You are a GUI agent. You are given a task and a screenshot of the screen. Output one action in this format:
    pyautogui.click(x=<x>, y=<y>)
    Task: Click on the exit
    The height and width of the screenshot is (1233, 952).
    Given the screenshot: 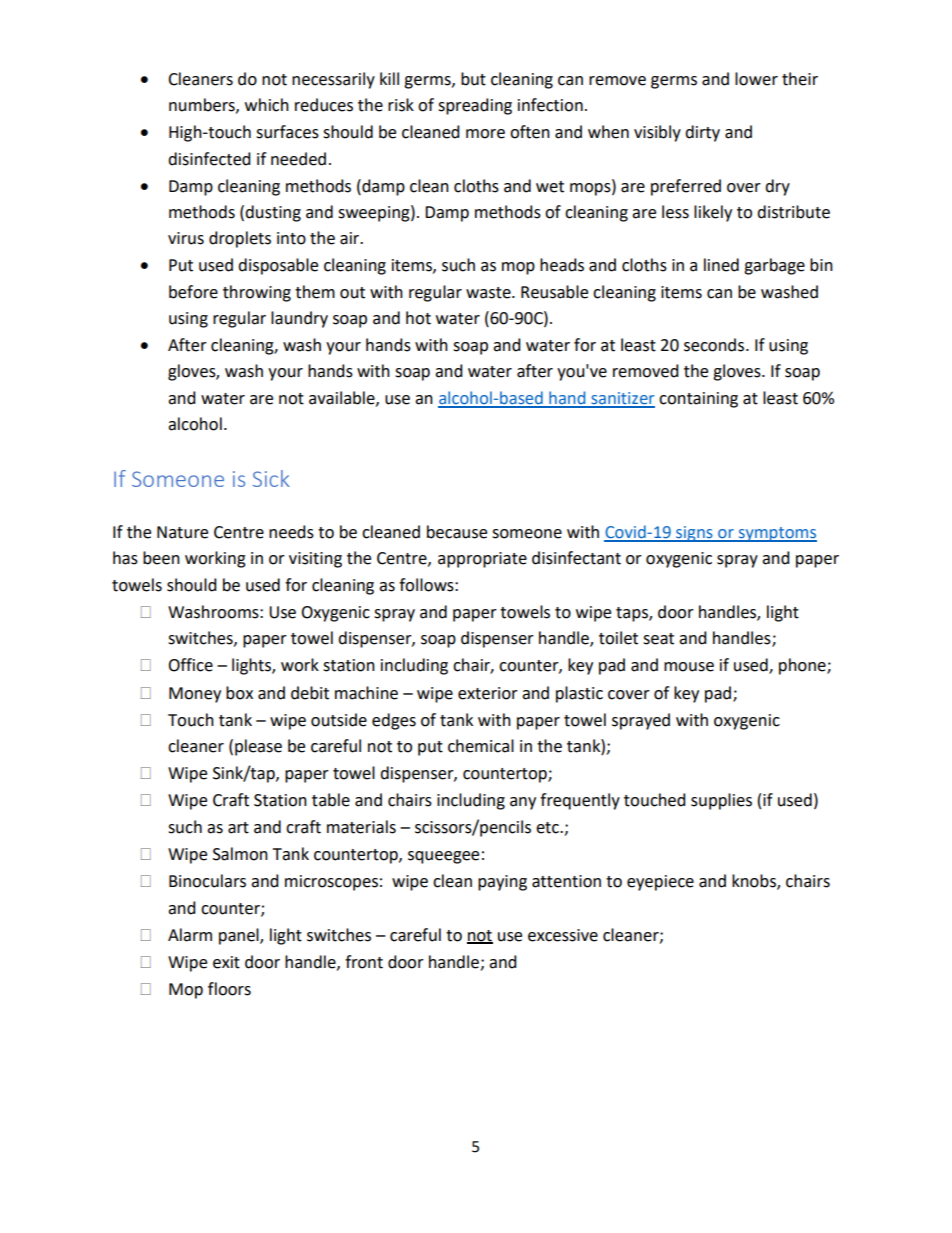 What is the action you would take?
    pyautogui.click(x=226, y=962)
